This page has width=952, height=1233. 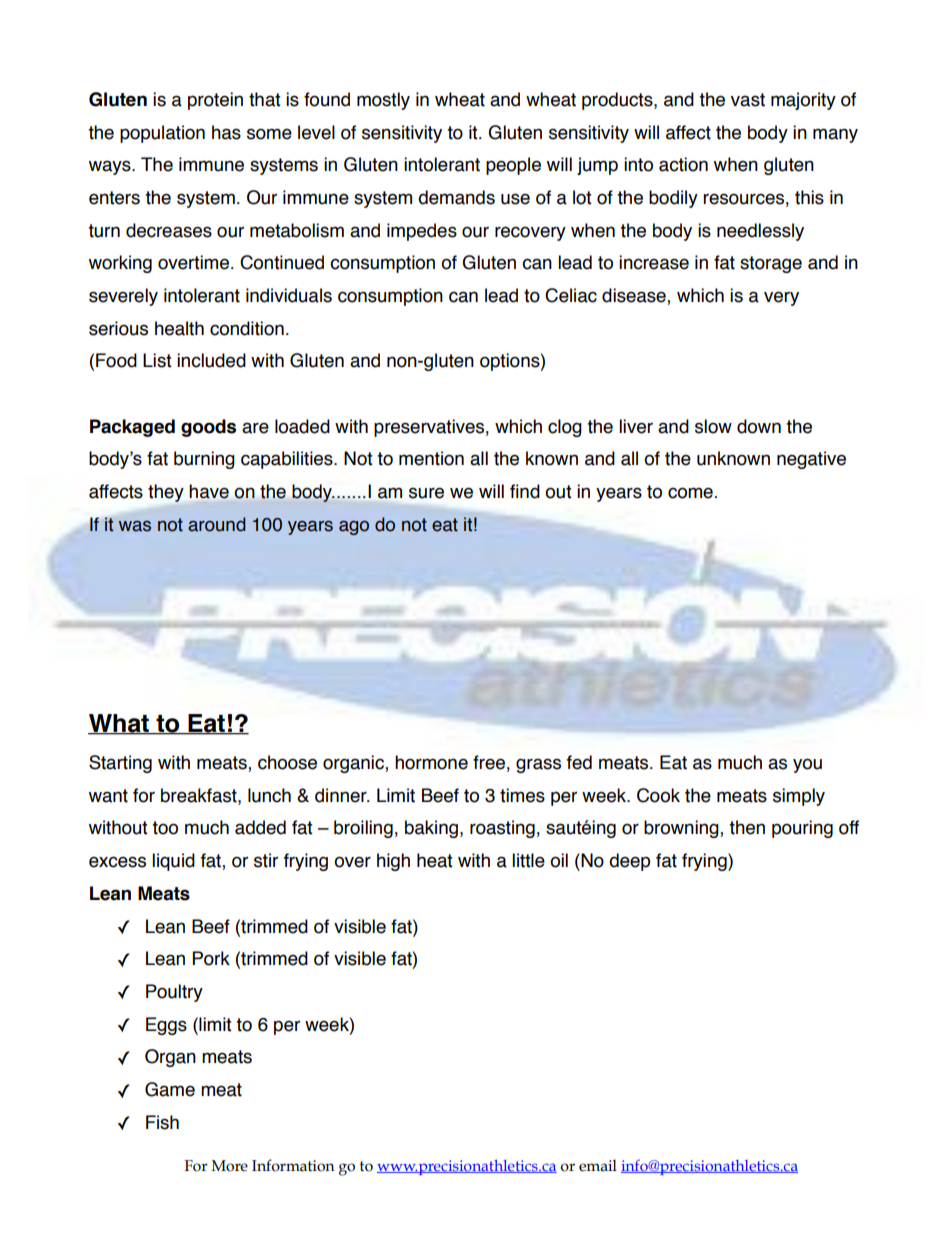 I want to click on Fish, so click(x=162, y=1122).
